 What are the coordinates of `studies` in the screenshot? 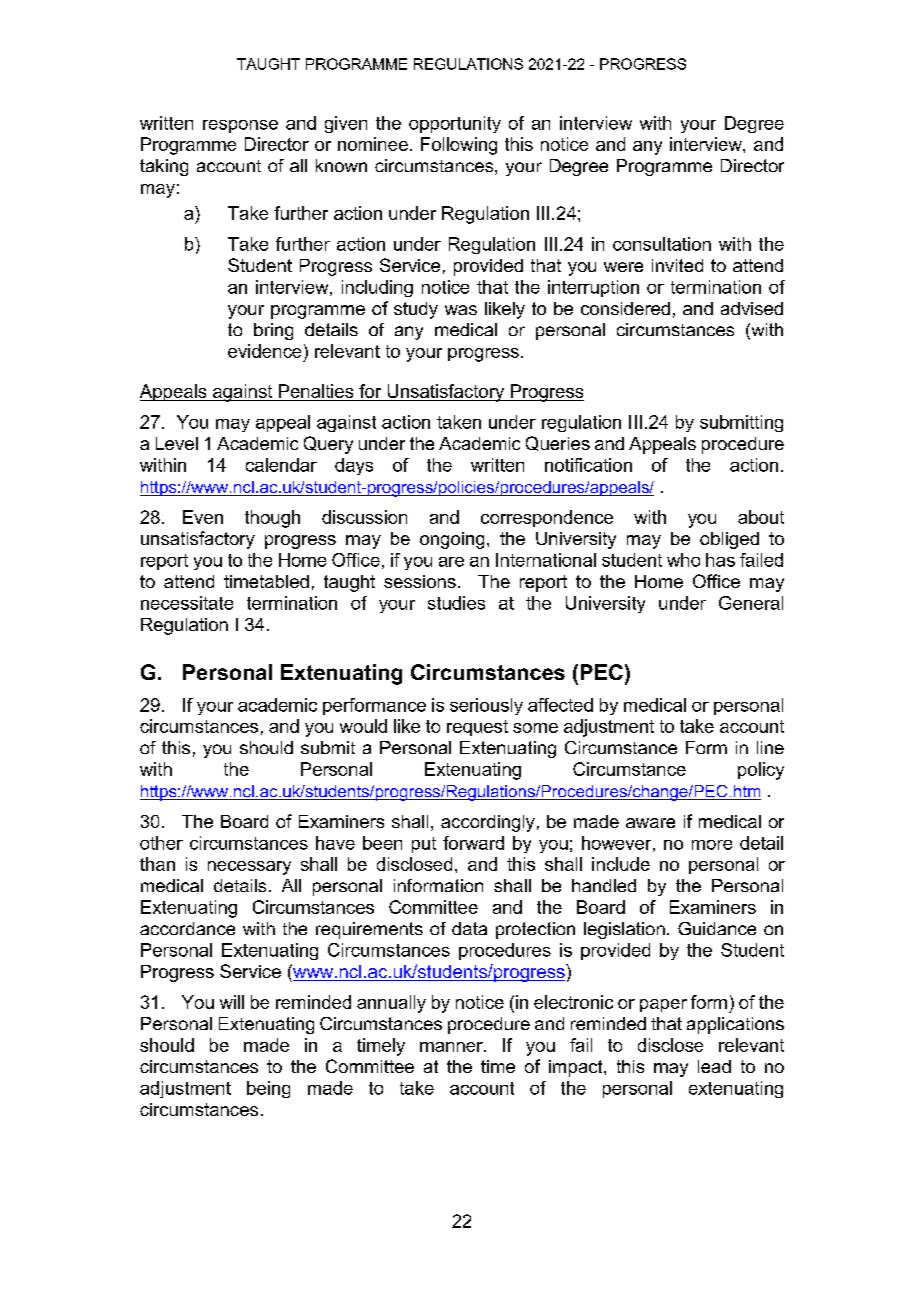 It's located at (456, 603).
